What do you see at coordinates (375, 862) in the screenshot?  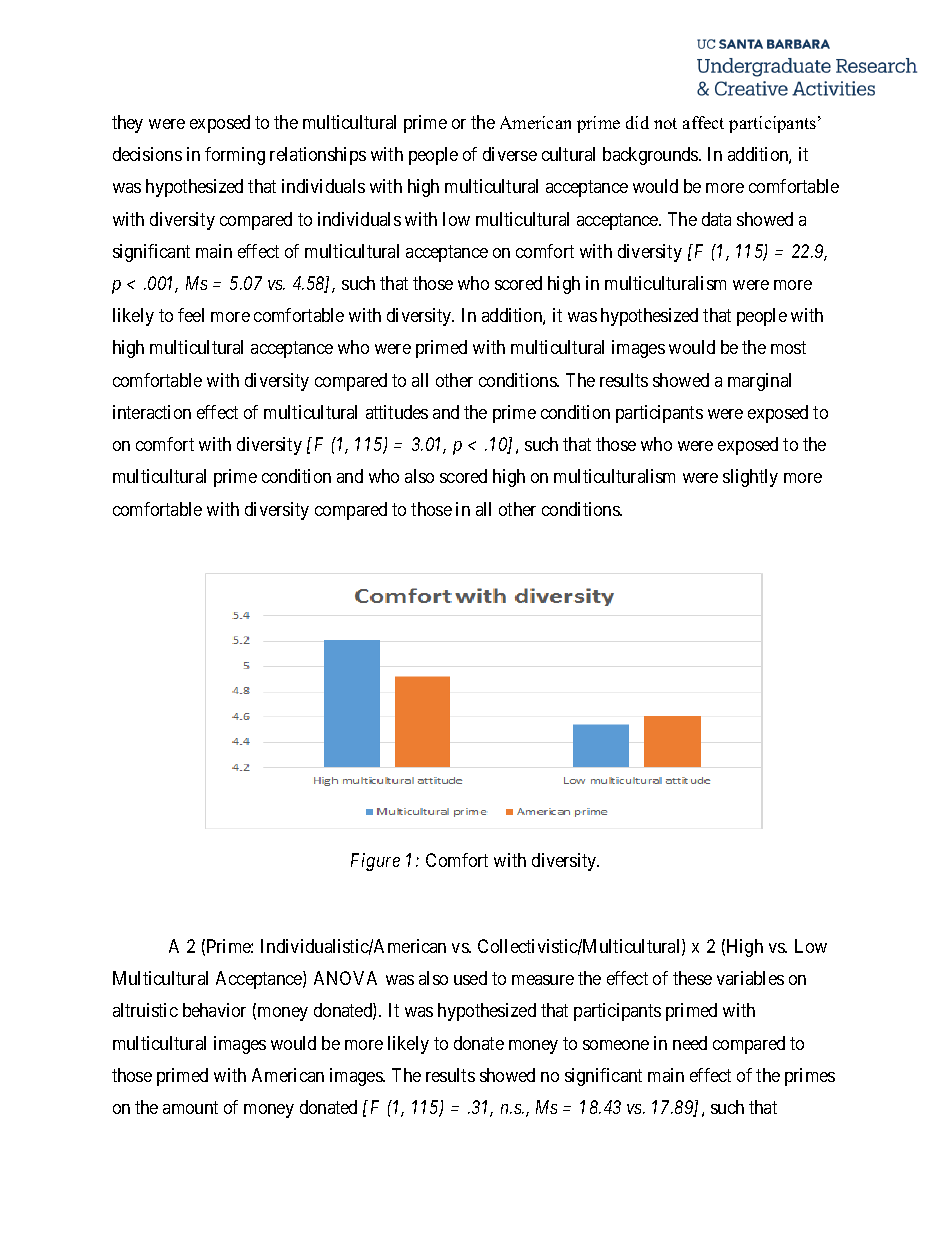 I see `Figure` at bounding box center [375, 862].
